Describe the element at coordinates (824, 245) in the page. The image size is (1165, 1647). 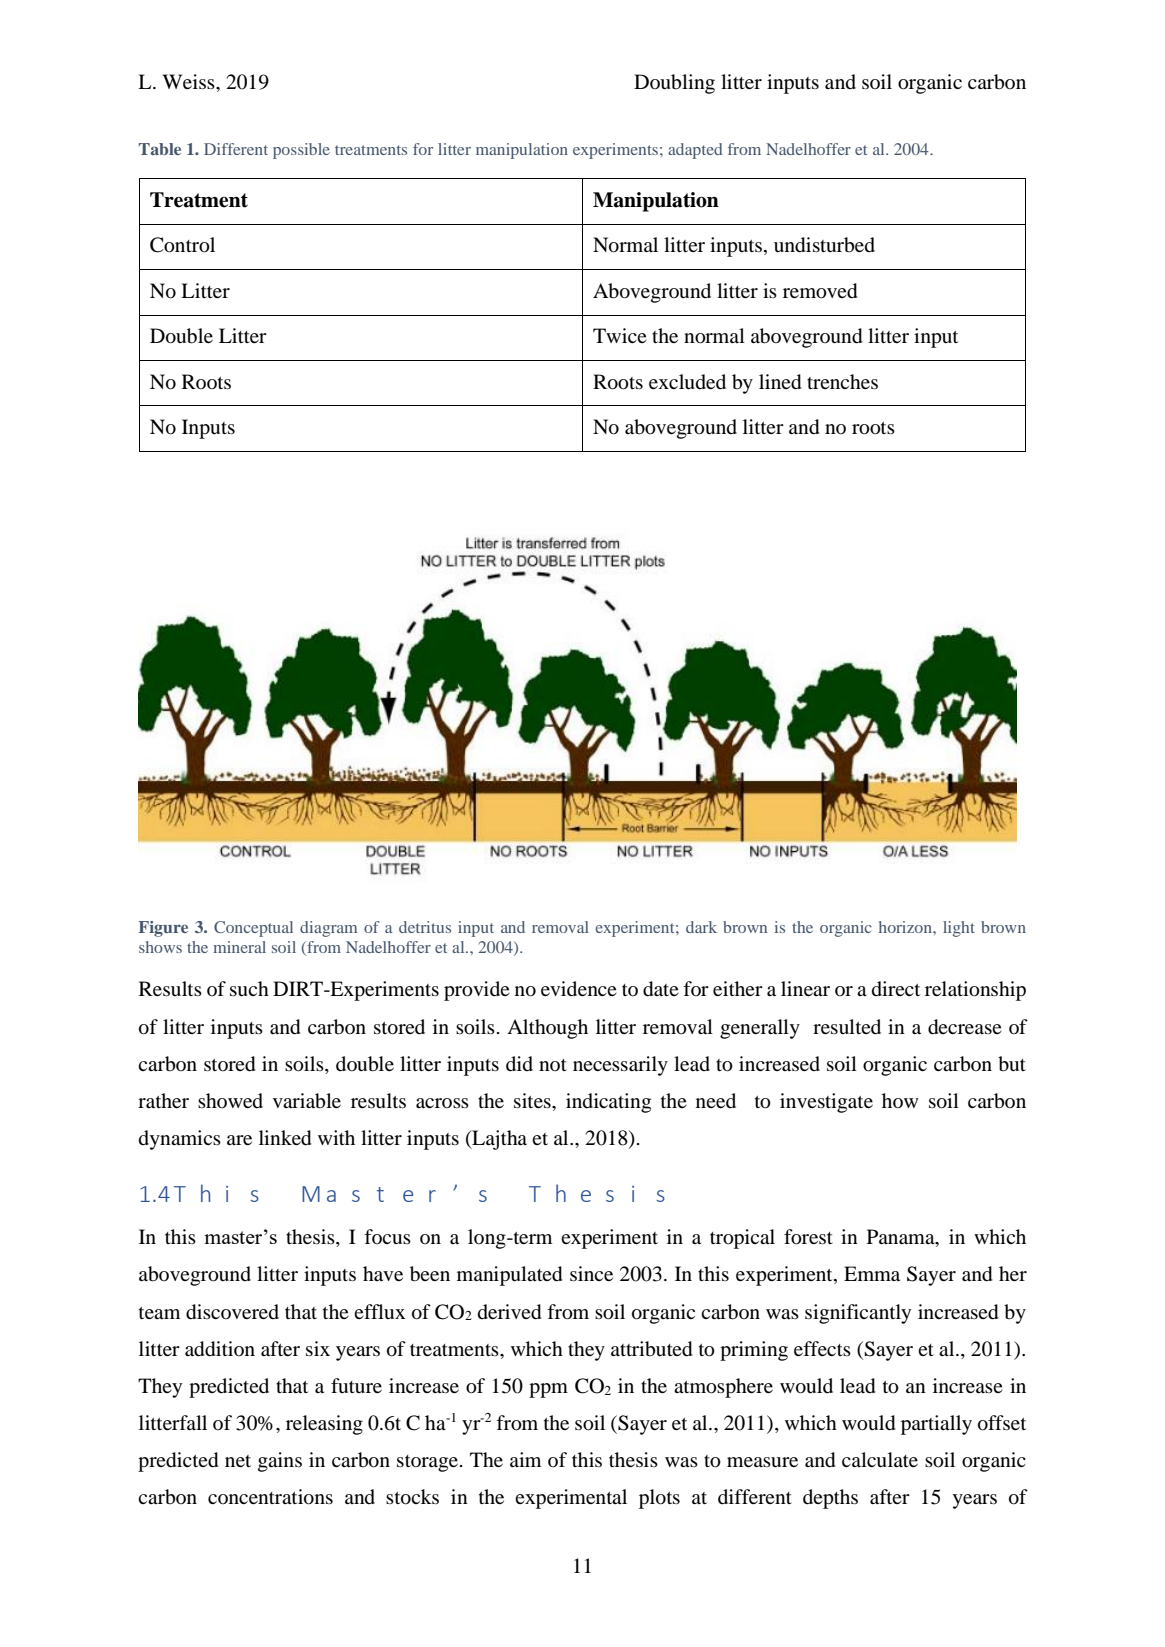
I see `undisturbed` at that location.
